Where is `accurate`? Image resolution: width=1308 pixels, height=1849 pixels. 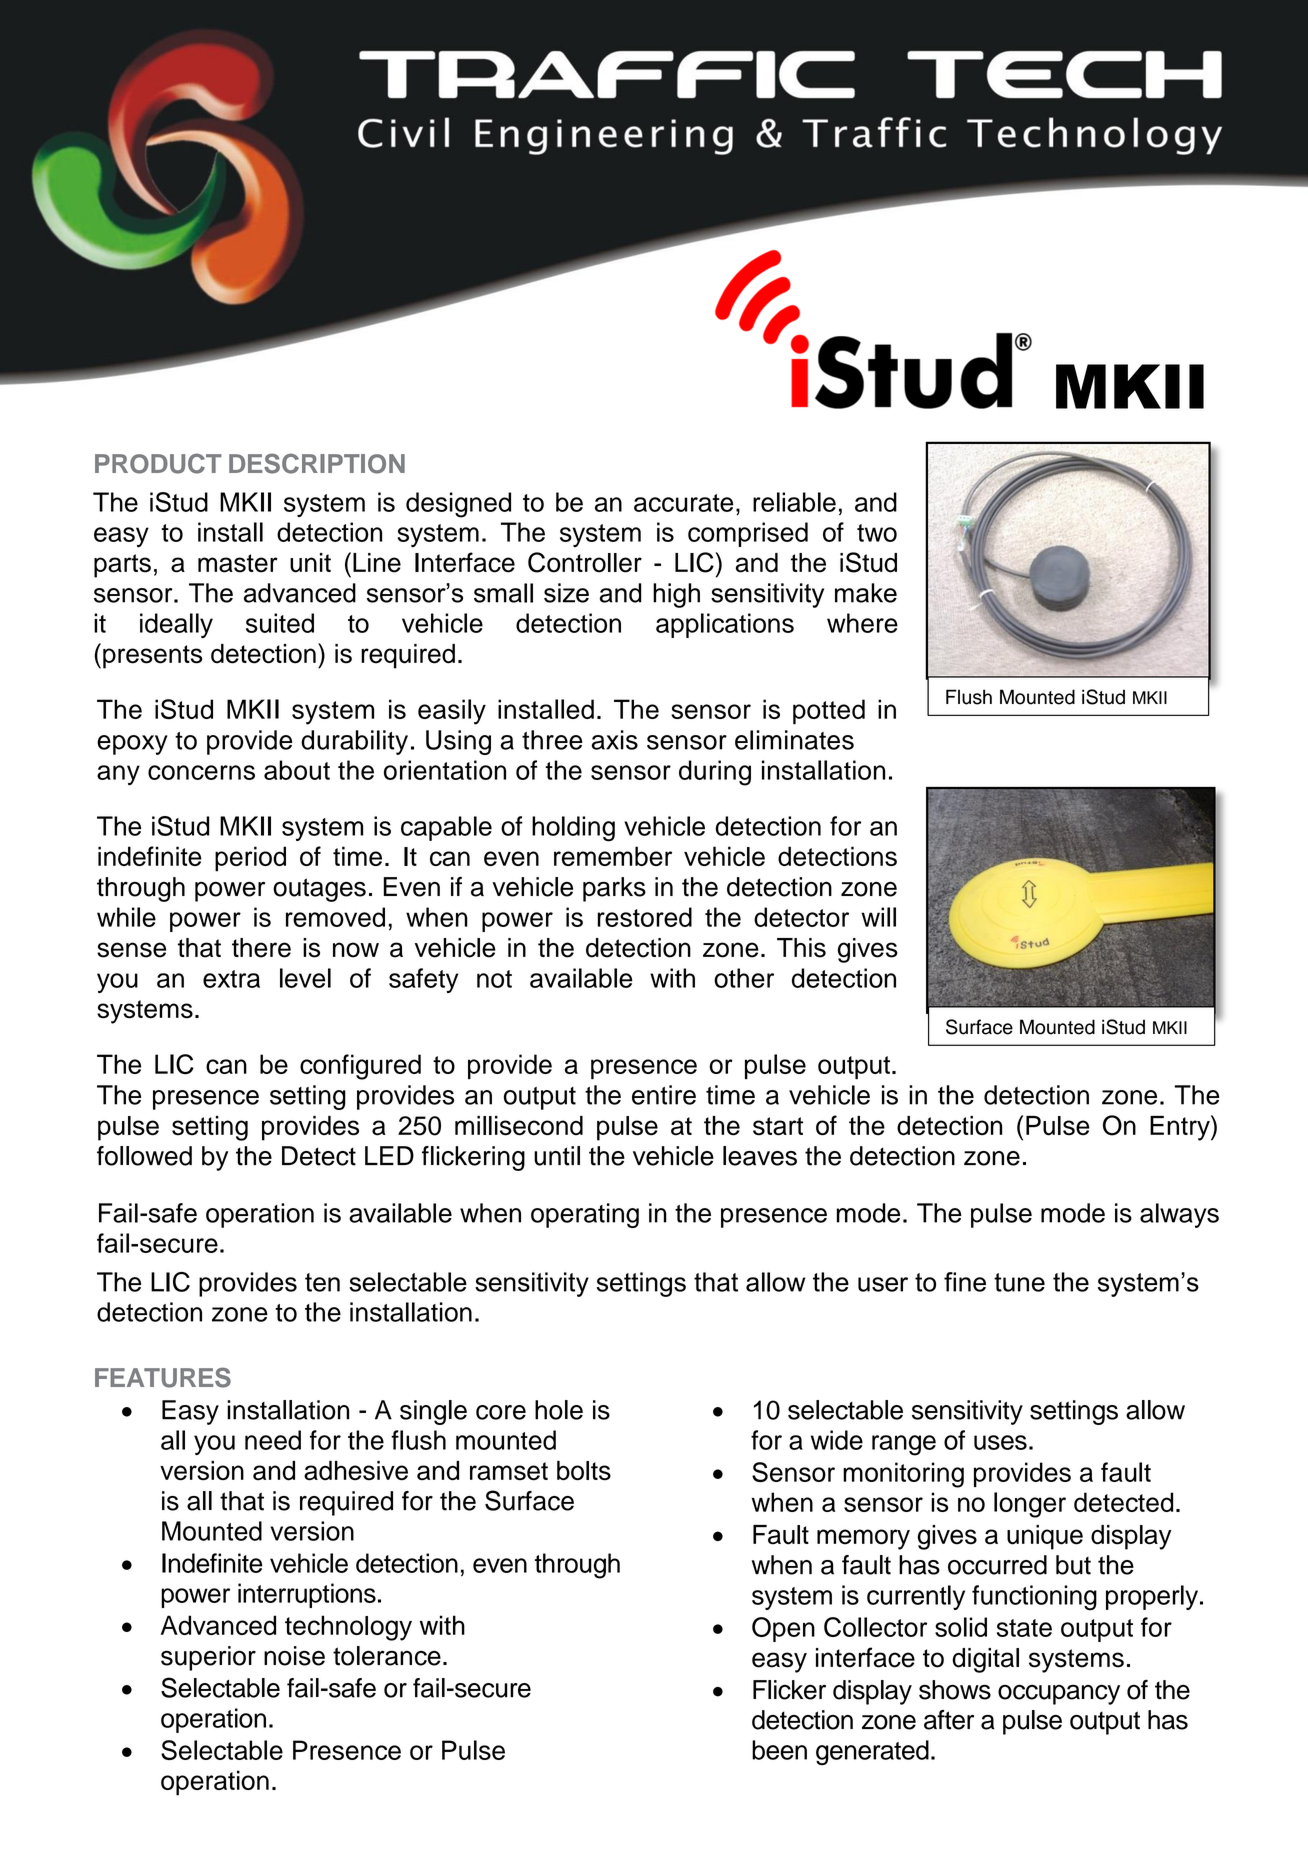 accurate is located at coordinates (683, 503).
